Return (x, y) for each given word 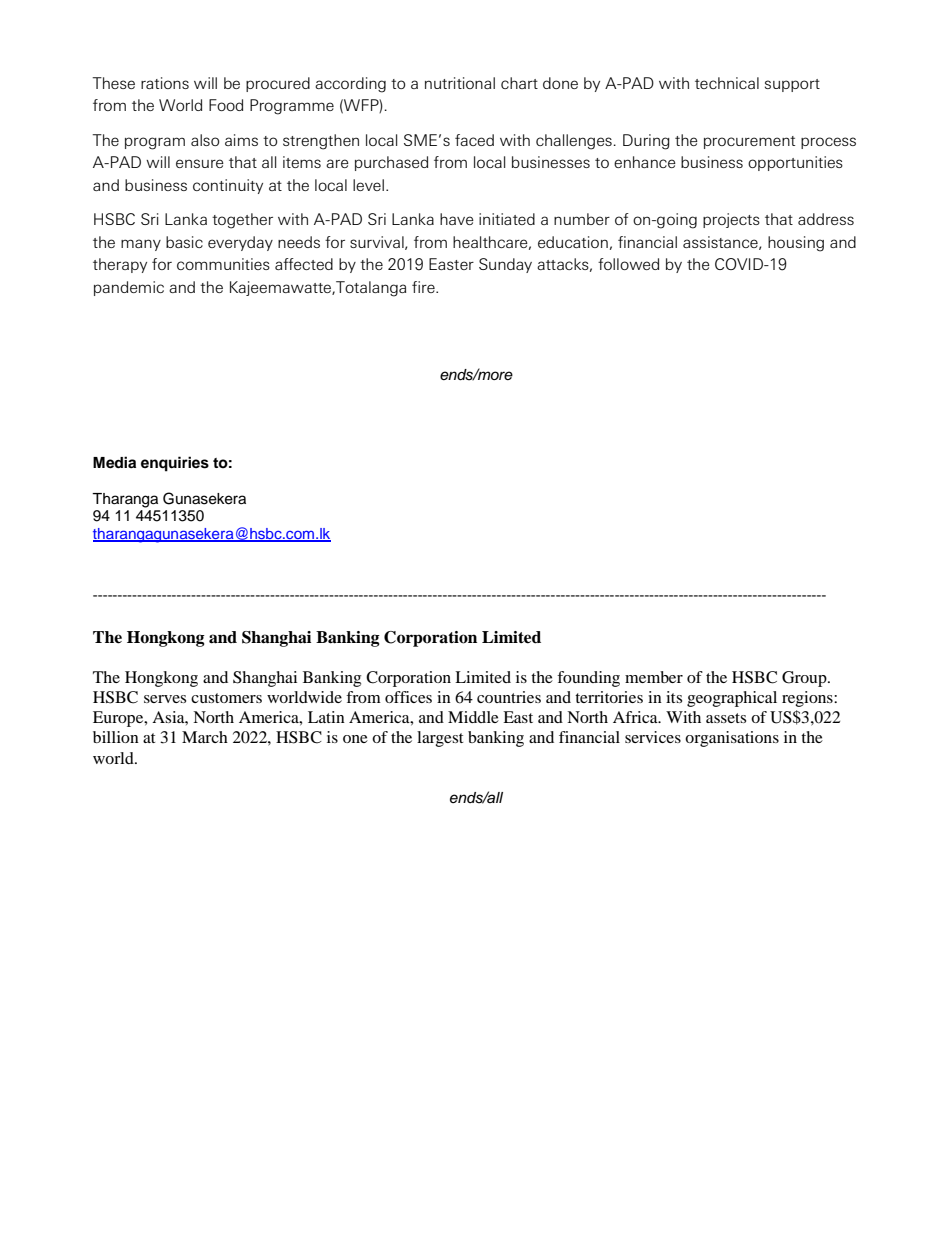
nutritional (460, 83)
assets (726, 718)
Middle (473, 717)
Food (226, 105)
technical (727, 83)
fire (424, 287)
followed (628, 264)
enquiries (175, 464)
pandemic (129, 288)
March (205, 737)
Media (114, 462)
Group (805, 679)
